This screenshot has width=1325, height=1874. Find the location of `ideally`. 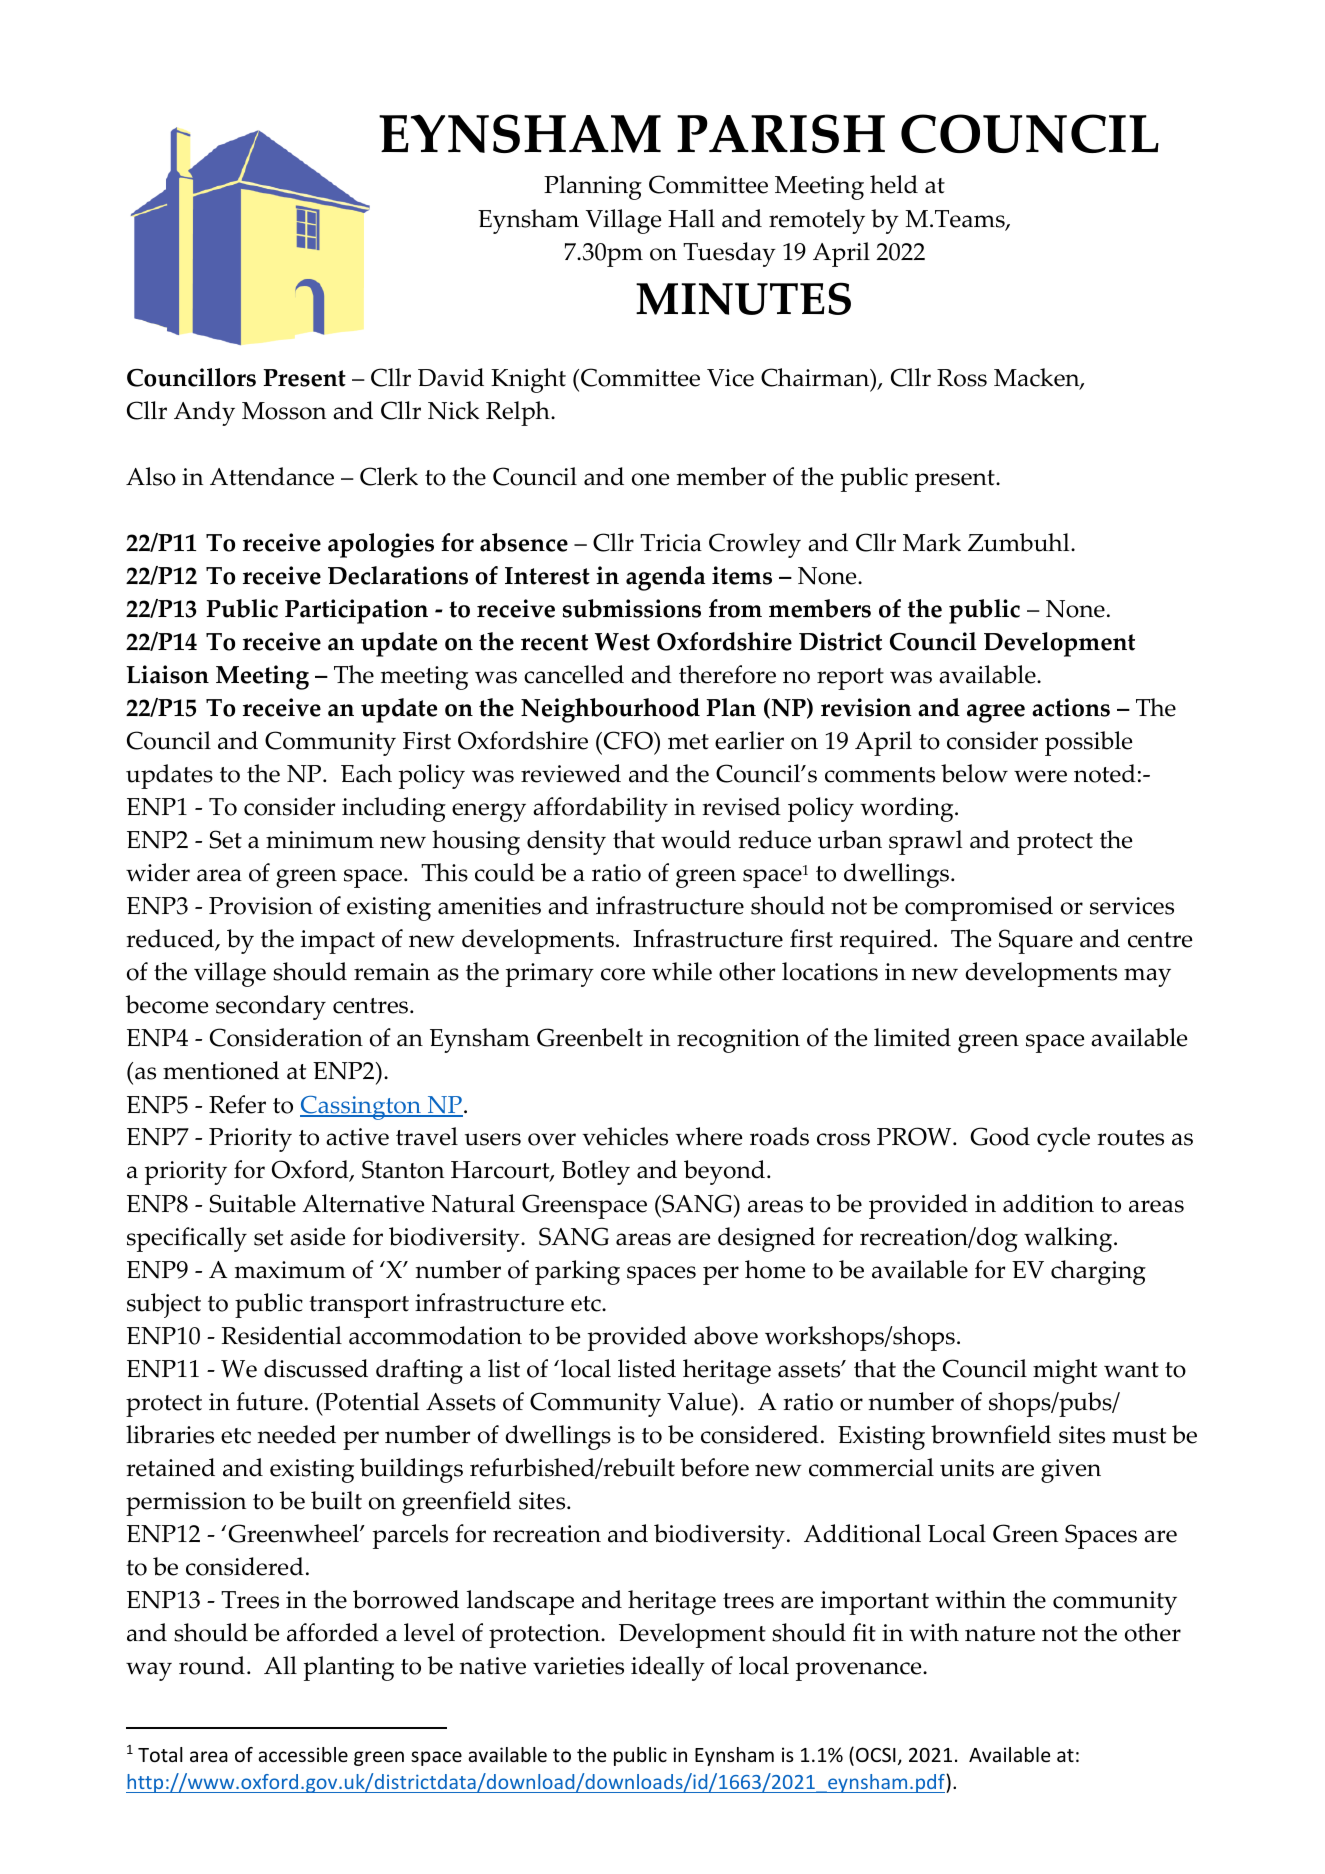

ideally is located at coordinates (668, 1668).
